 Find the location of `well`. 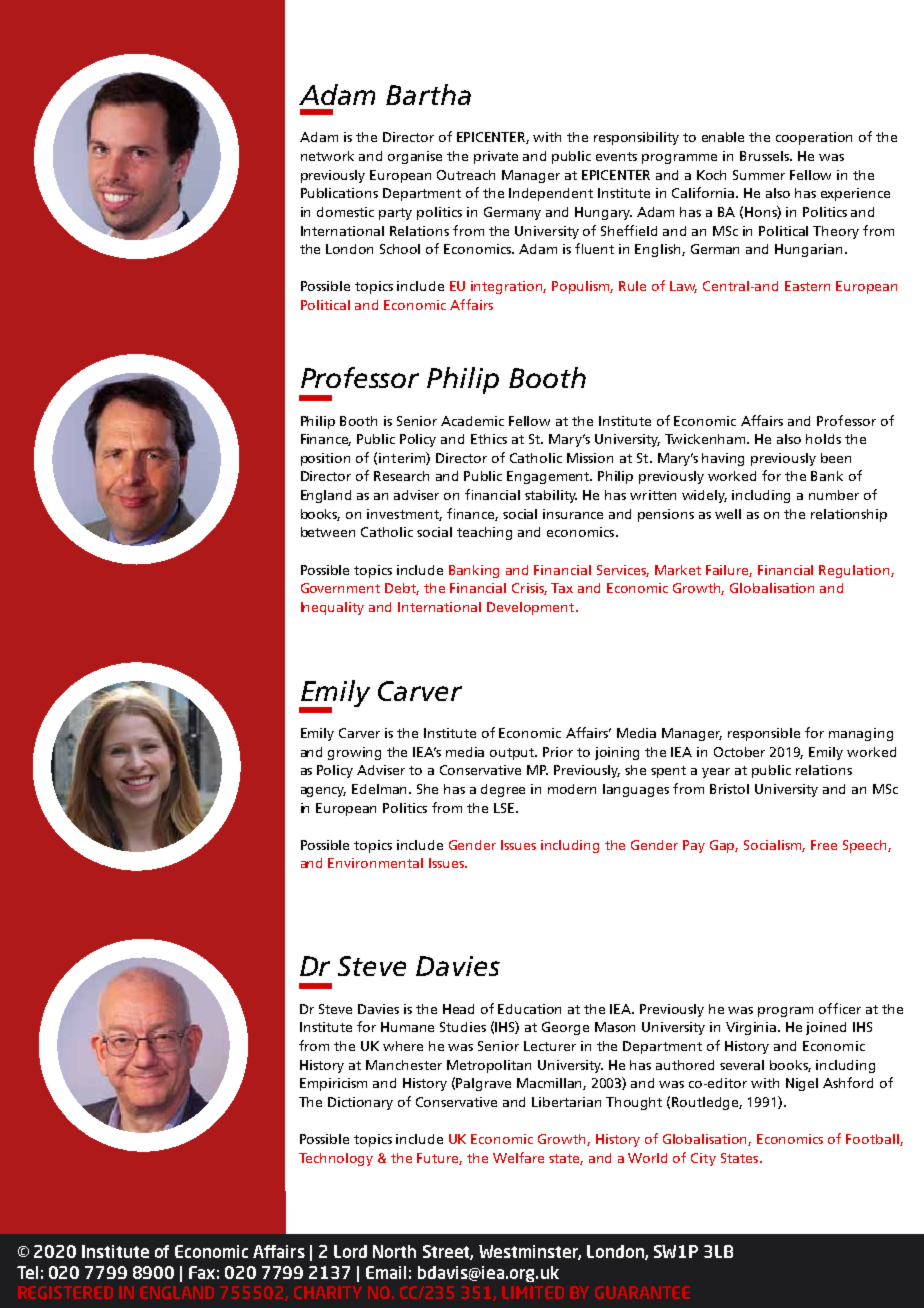

well is located at coordinates (728, 514).
